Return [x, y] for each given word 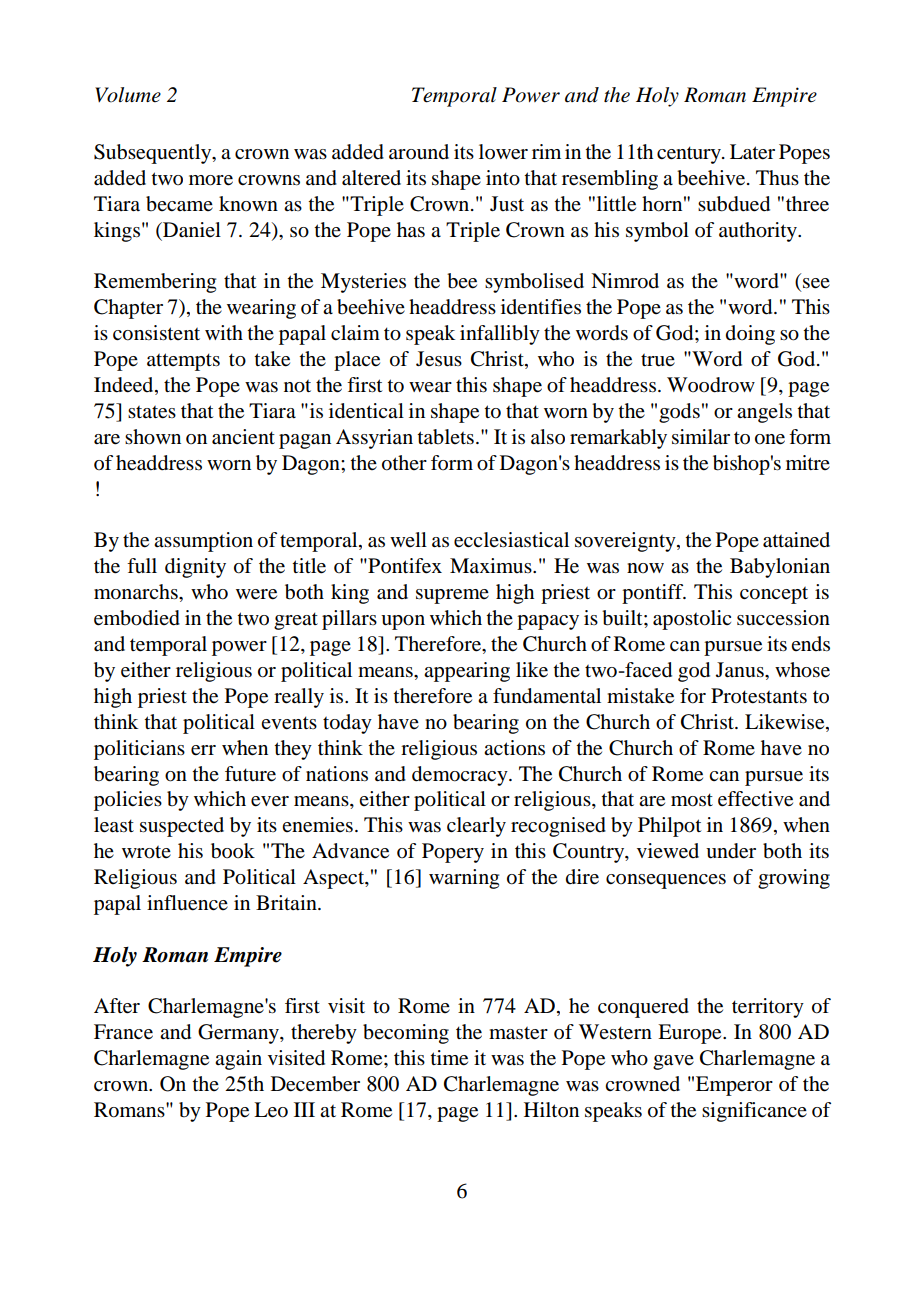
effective [755, 799]
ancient [243, 437]
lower [503, 152]
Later [752, 152]
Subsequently [154, 154]
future [250, 774]
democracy [461, 776]
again [238, 1060]
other [404, 463]
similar [701, 437]
